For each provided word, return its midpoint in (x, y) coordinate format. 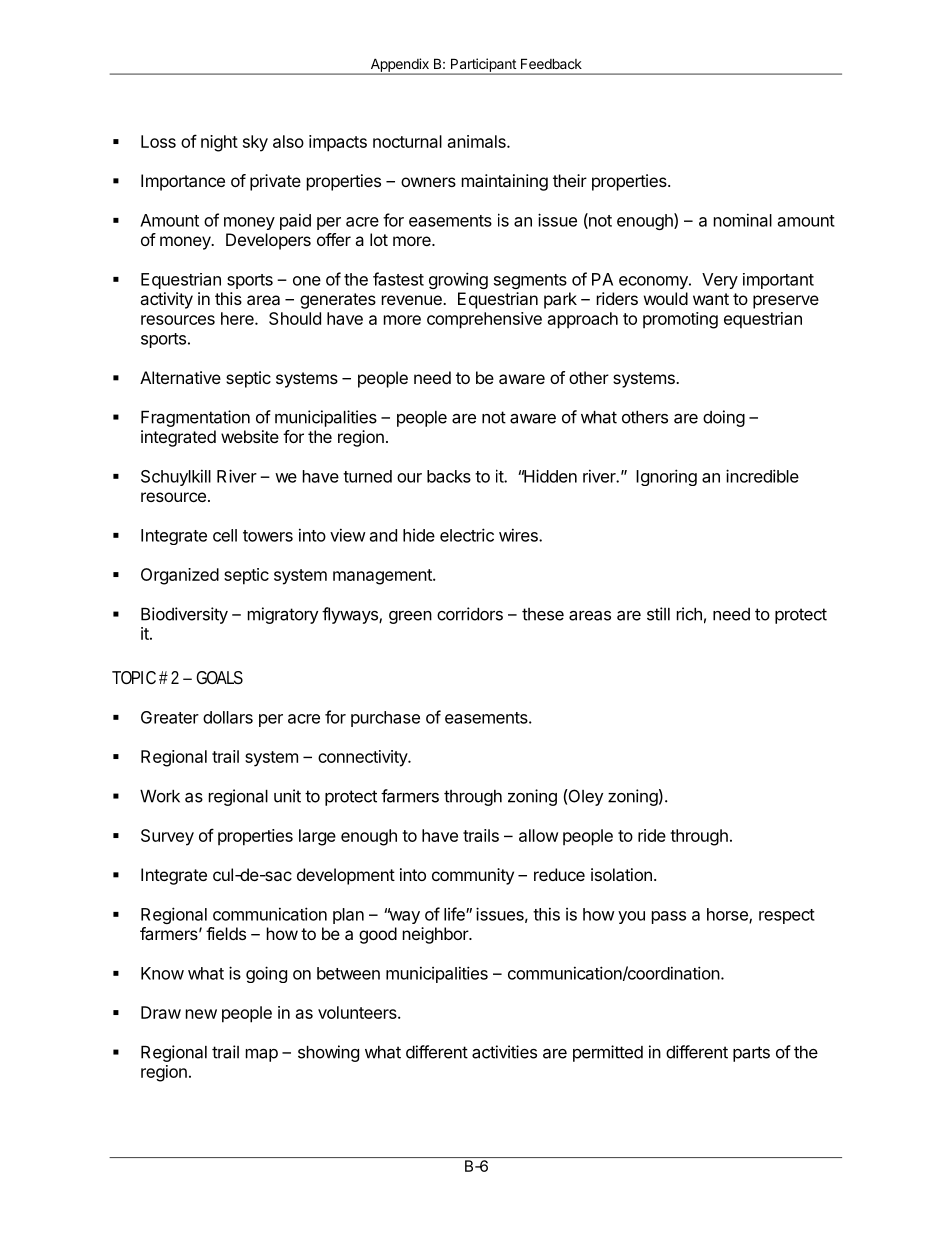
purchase (385, 719)
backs (449, 476)
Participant (483, 66)
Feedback (551, 63)
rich (689, 614)
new (201, 1014)
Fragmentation (195, 418)
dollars (228, 717)
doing (724, 418)
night (219, 143)
